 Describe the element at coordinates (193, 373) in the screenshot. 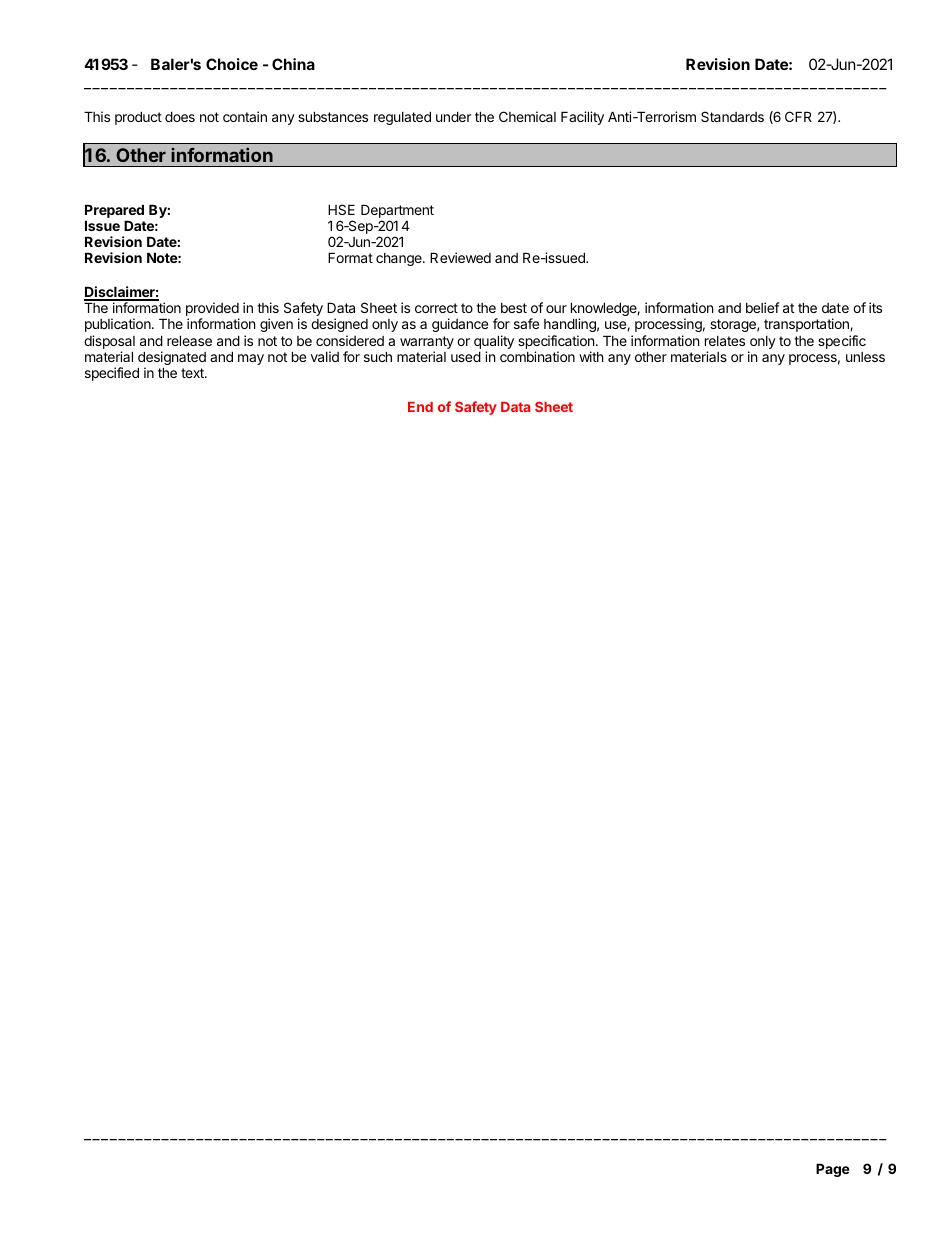

I see `text` at that location.
